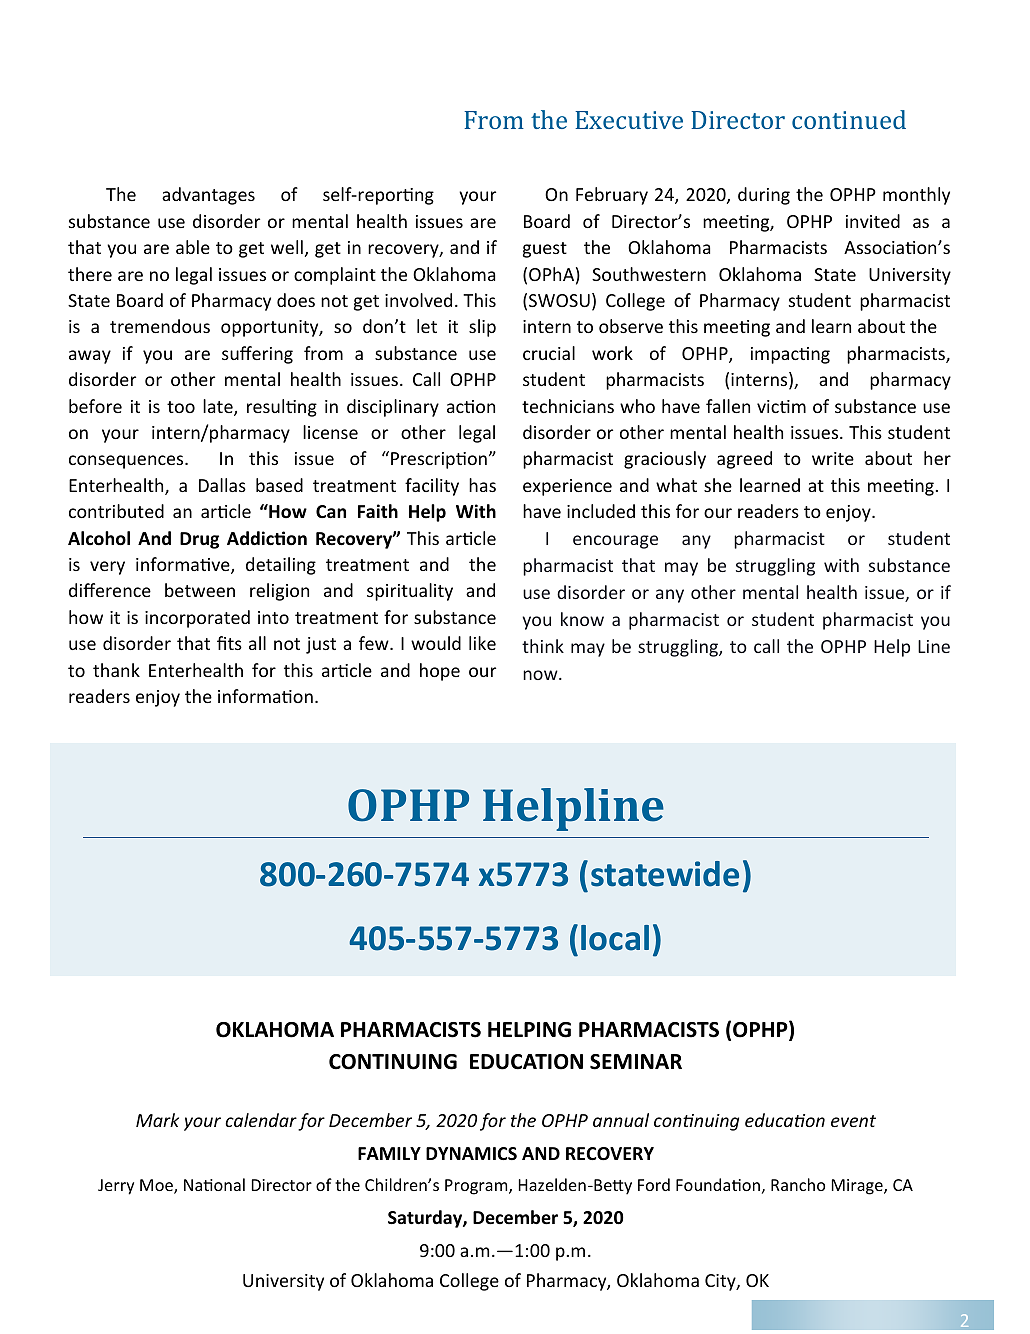  What do you see at coordinates (229, 643) in the screenshot?
I see `fits` at bounding box center [229, 643].
